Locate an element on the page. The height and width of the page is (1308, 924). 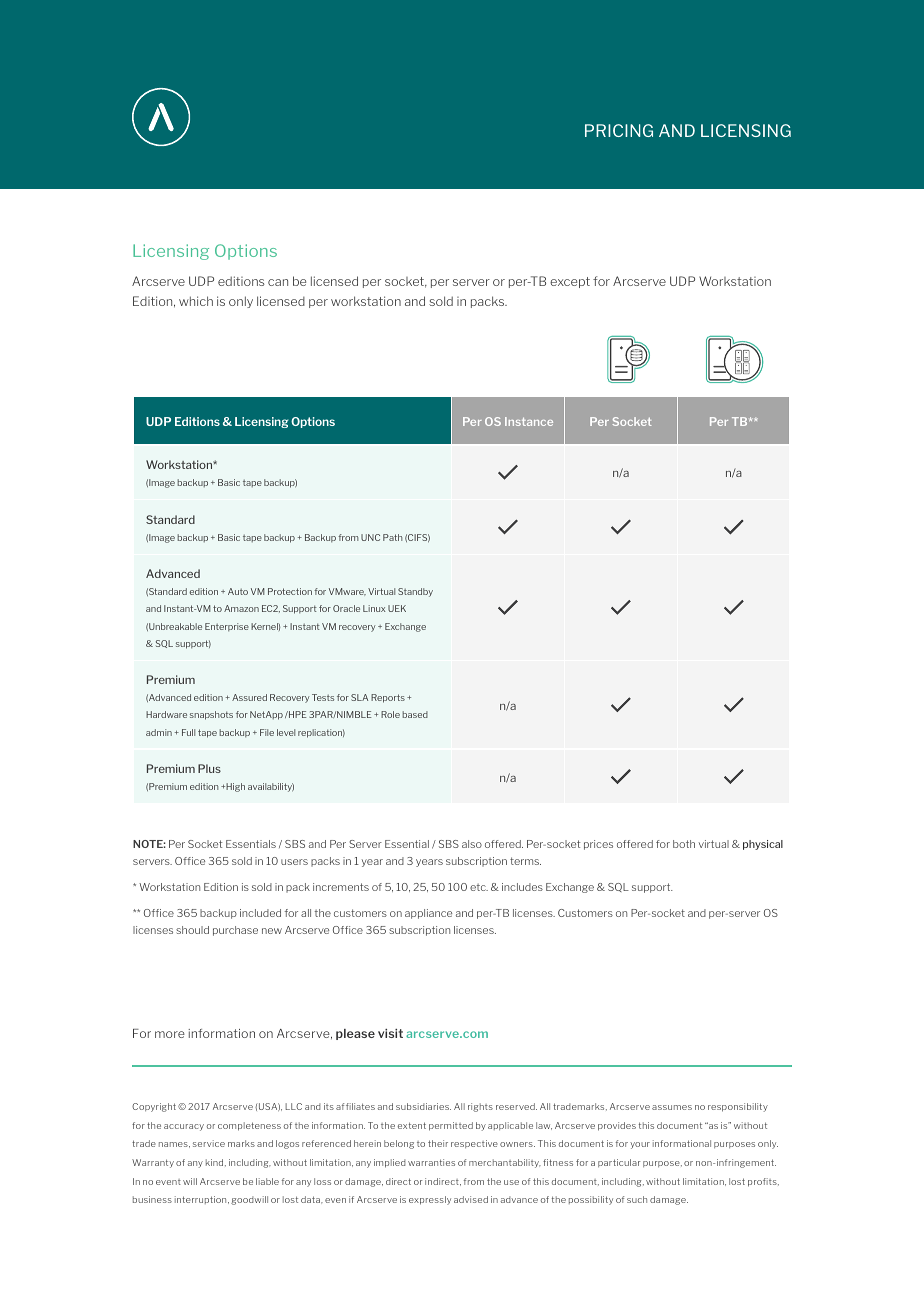
Auto is located at coordinates (238, 591).
